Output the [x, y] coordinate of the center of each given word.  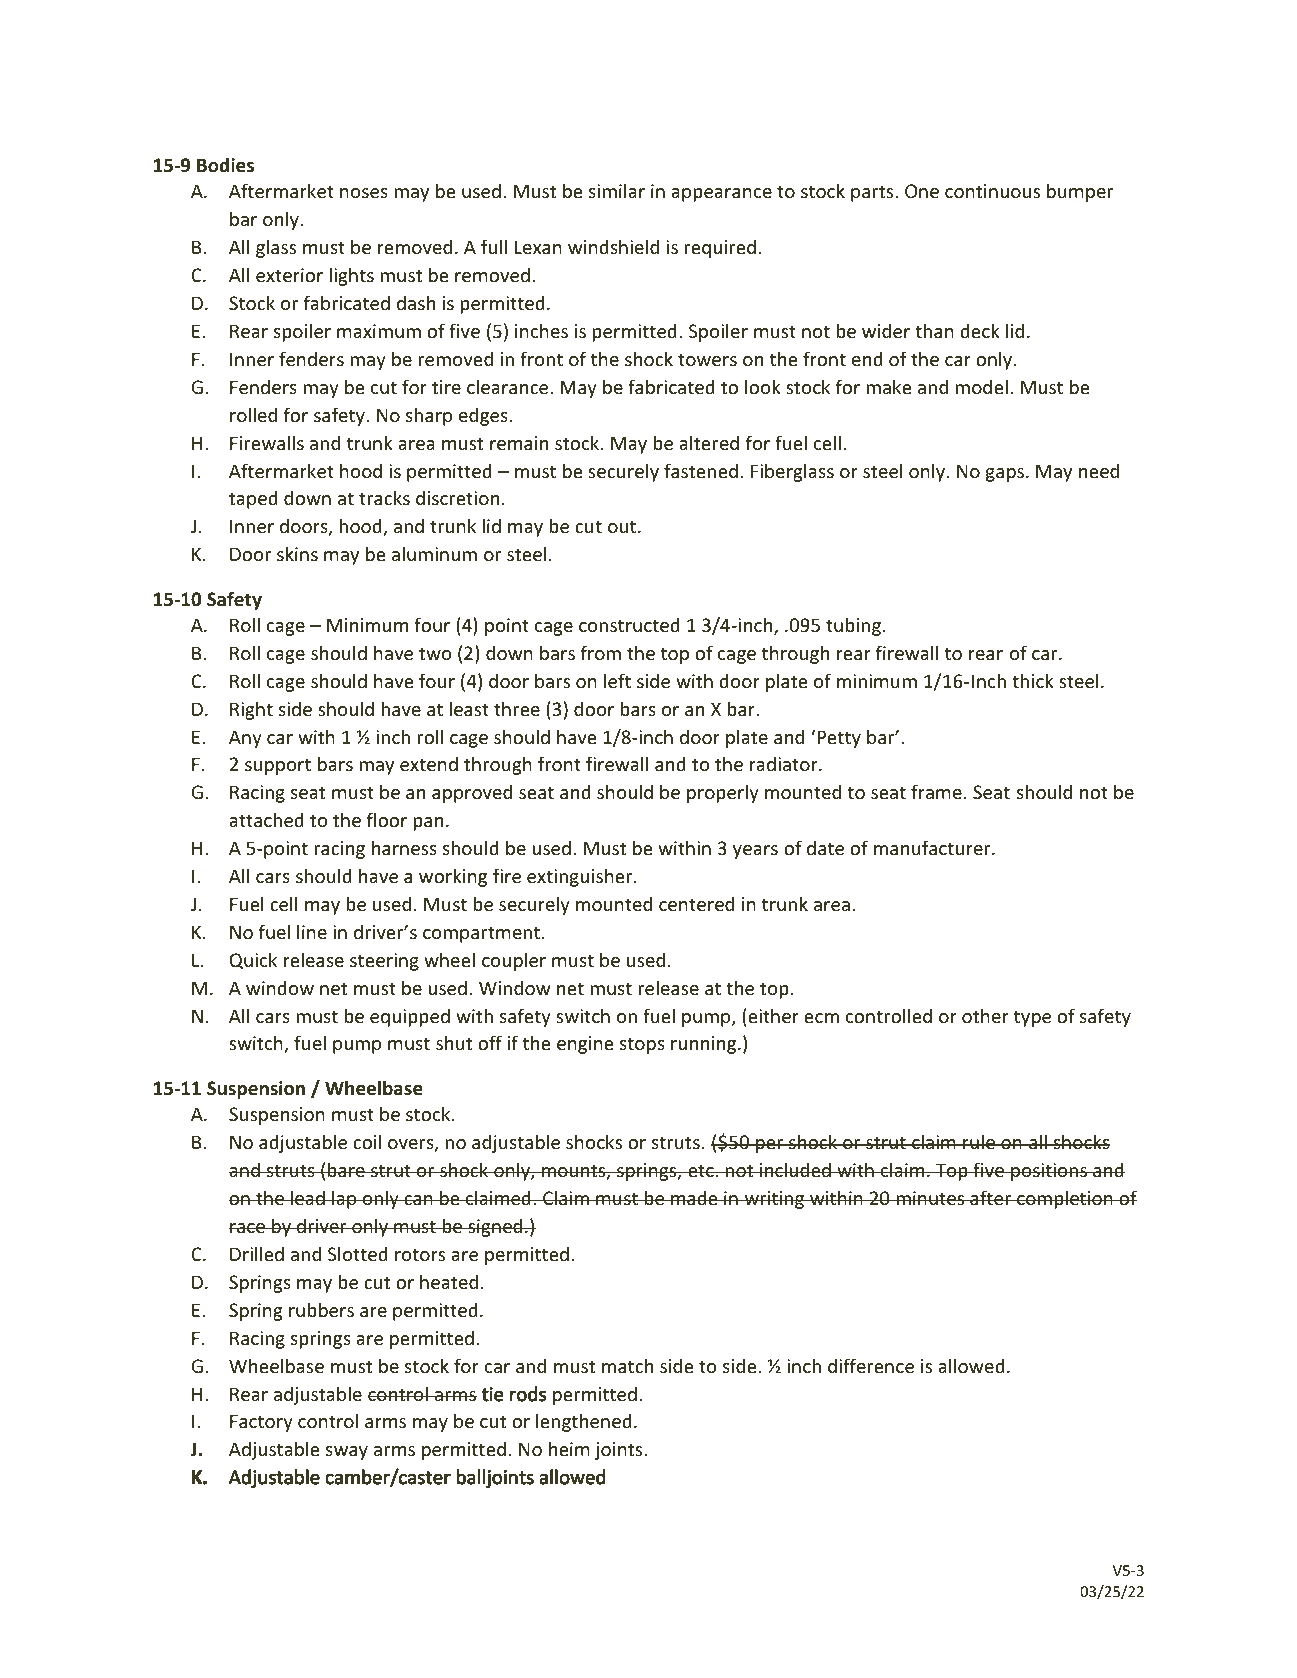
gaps [1006, 475]
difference [871, 1365]
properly [723, 793]
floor [387, 819]
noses [364, 193]
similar [617, 190]
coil [367, 1141]
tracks [384, 497]
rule [979, 1141]
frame [936, 791]
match [627, 1365]
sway [347, 1453]
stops [642, 1045]
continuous [992, 191]
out [623, 526]
